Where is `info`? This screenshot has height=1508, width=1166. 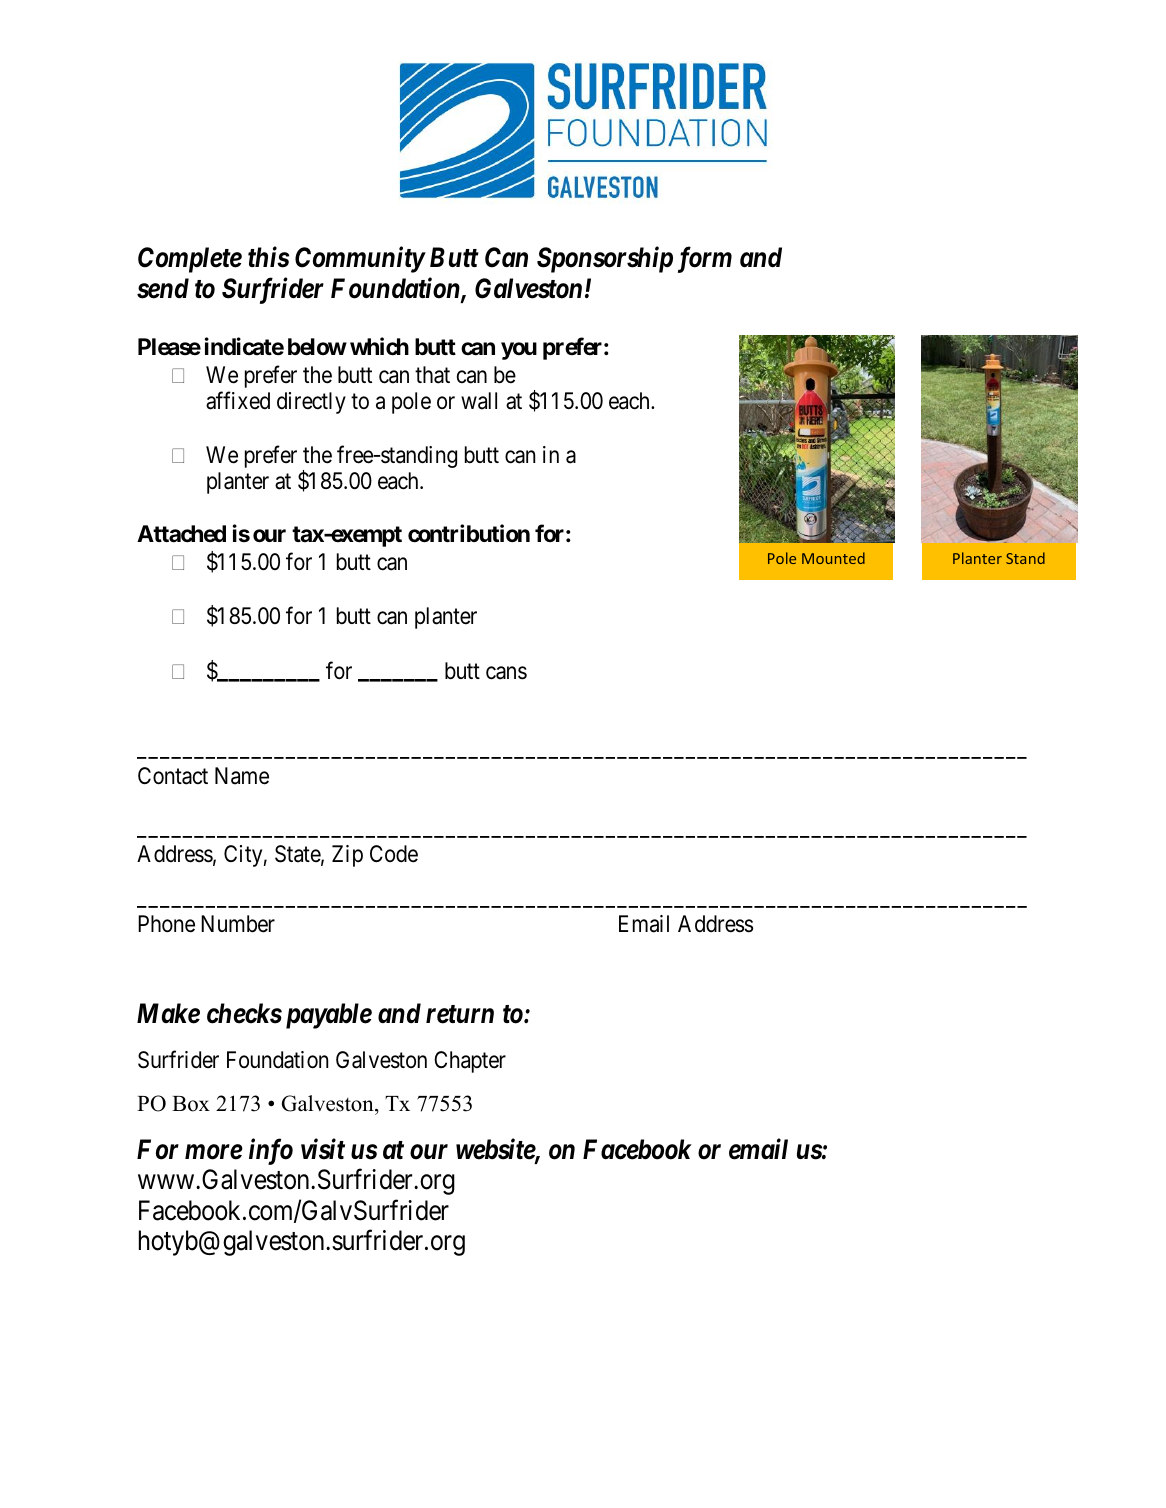
info is located at coordinates (271, 1152).
